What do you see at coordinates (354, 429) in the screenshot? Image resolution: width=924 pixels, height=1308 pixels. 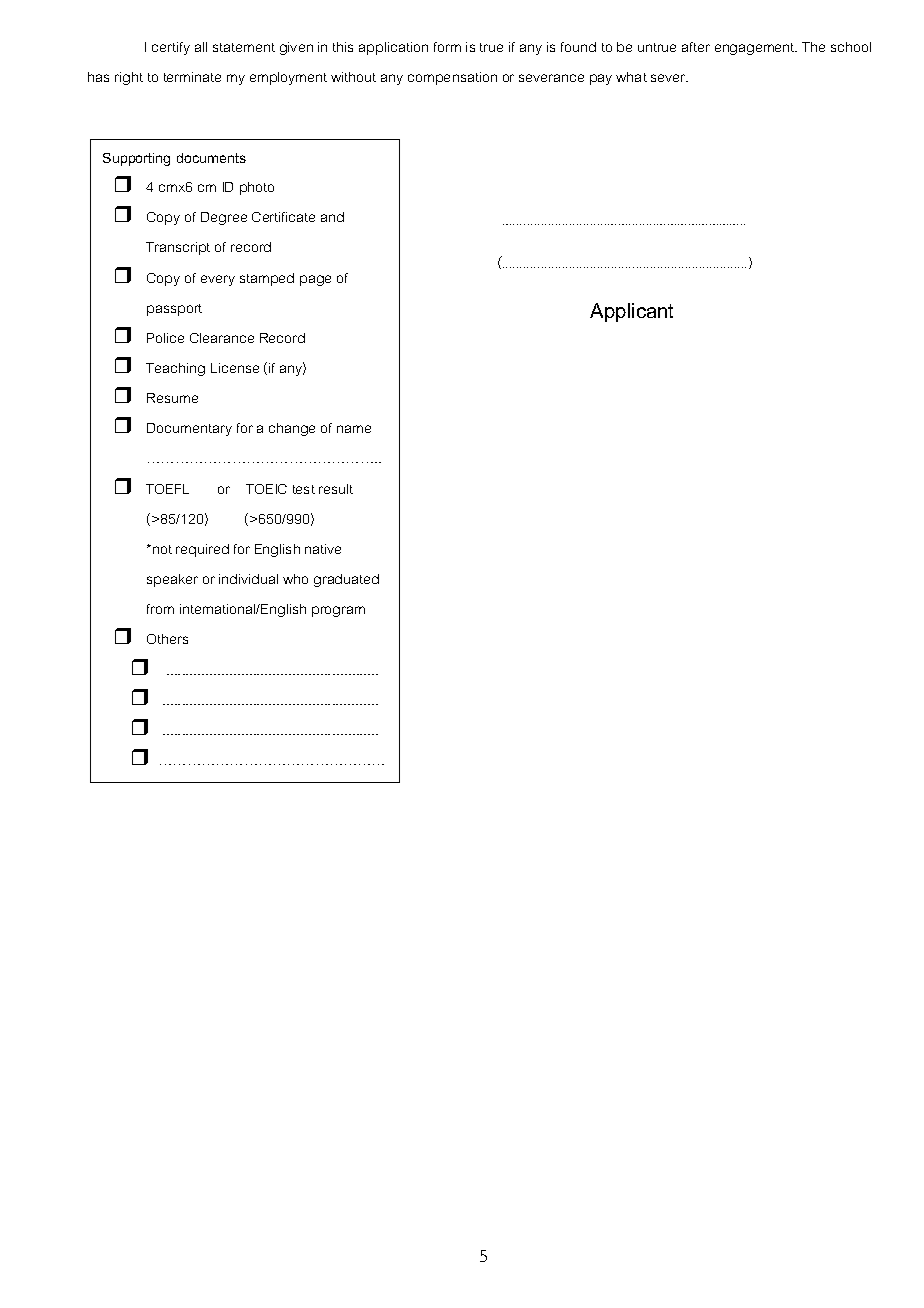 I see `name` at bounding box center [354, 429].
